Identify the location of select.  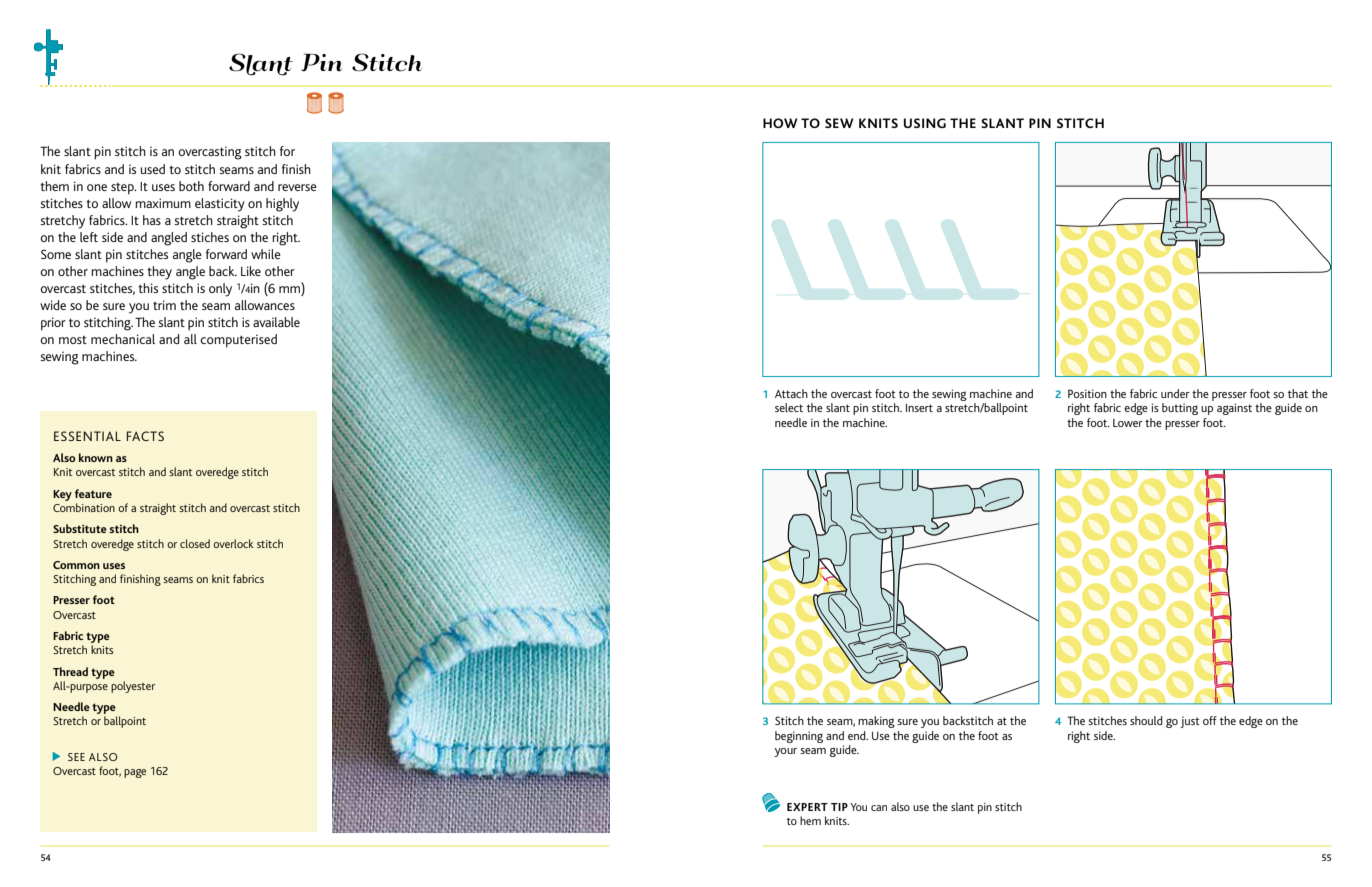
(789, 407).
